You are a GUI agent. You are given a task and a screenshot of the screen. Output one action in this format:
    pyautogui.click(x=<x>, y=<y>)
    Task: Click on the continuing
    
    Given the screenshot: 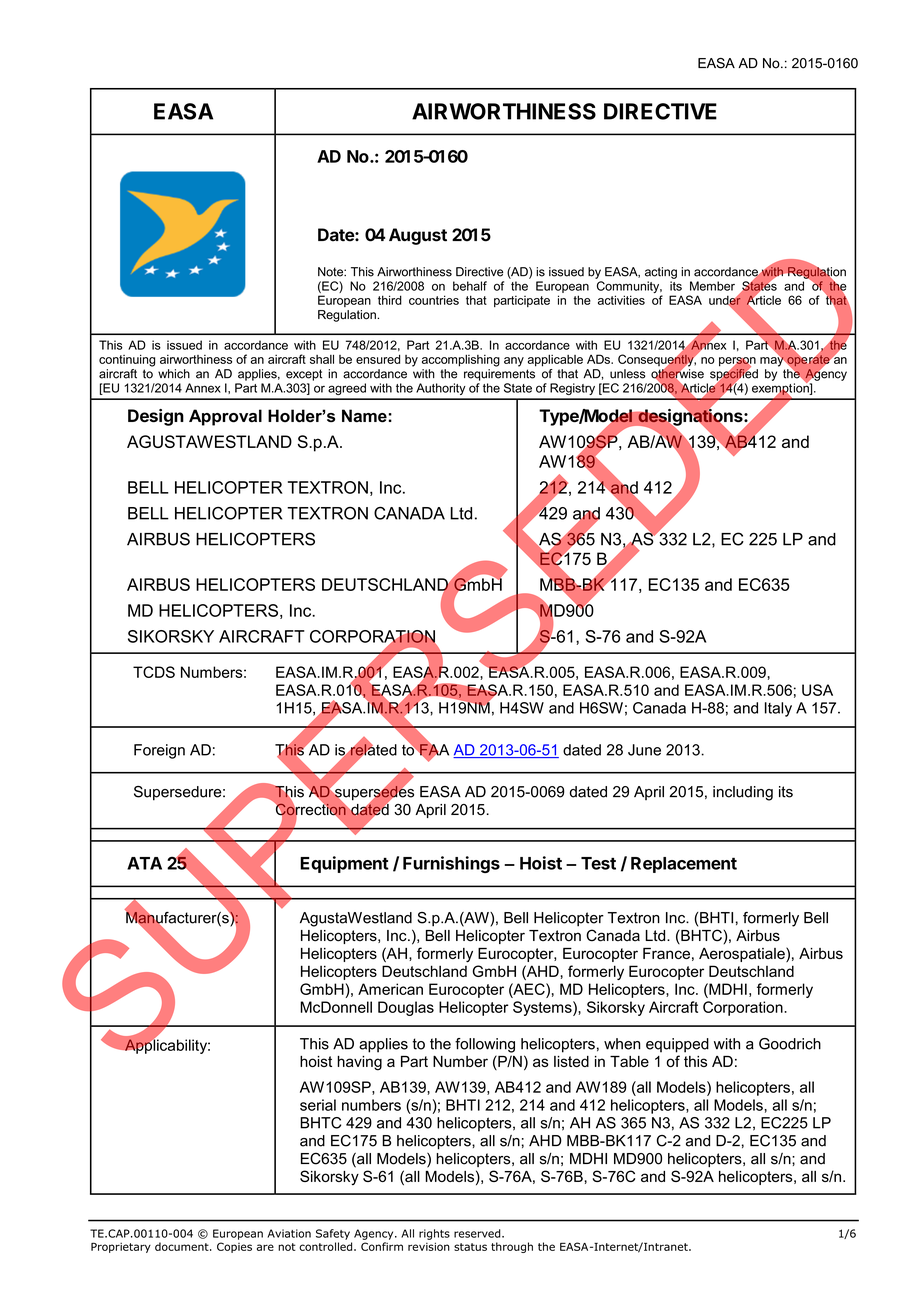 What is the action you would take?
    pyautogui.click(x=127, y=360)
